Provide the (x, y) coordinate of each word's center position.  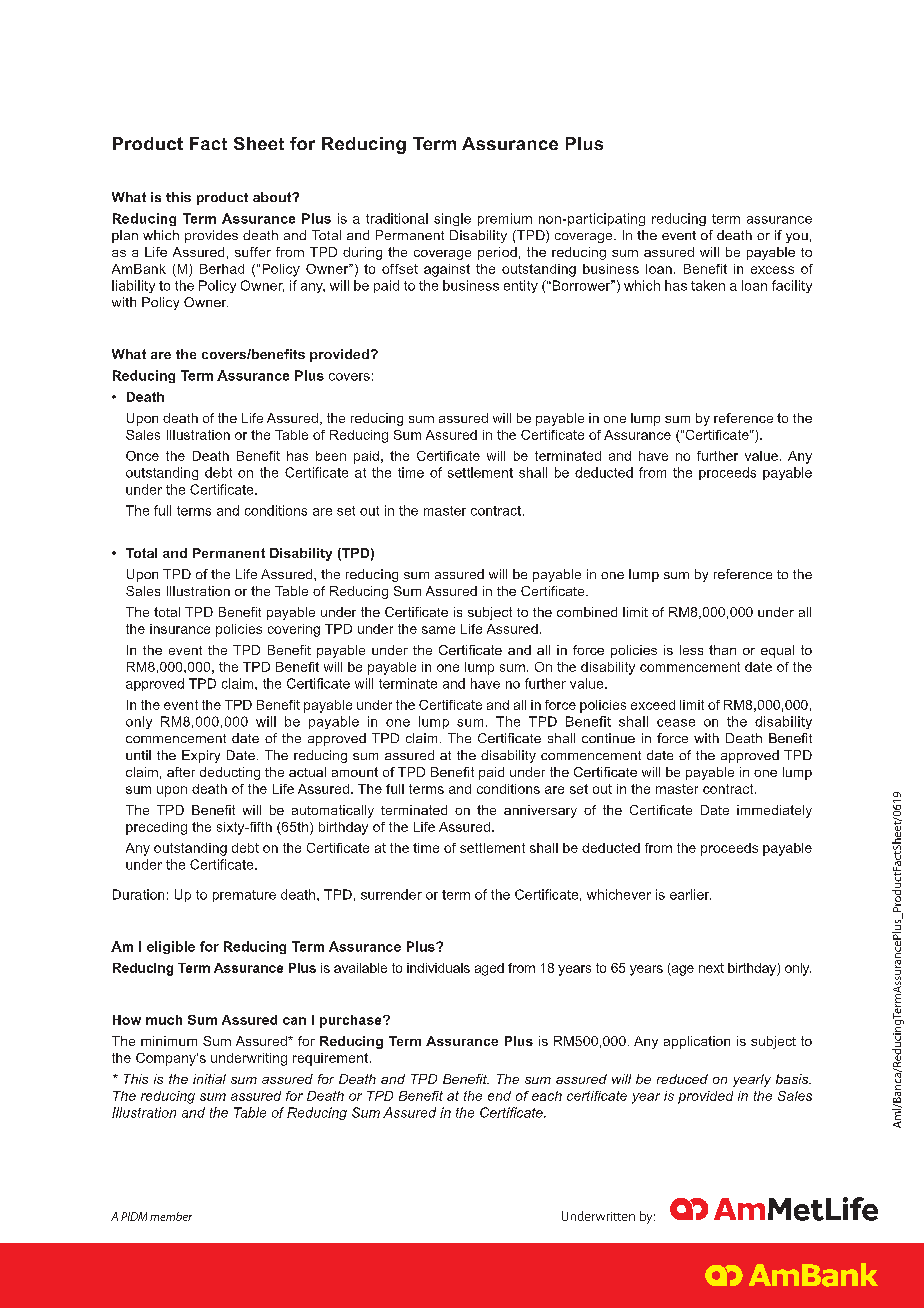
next (711, 968)
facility (792, 286)
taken (708, 285)
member (171, 1216)
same (438, 630)
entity (521, 286)
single (452, 219)
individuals (438, 968)
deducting (230, 773)
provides (211, 236)
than (722, 650)
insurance (180, 629)
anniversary (540, 811)
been (331, 456)
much (164, 1020)
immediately (774, 811)
